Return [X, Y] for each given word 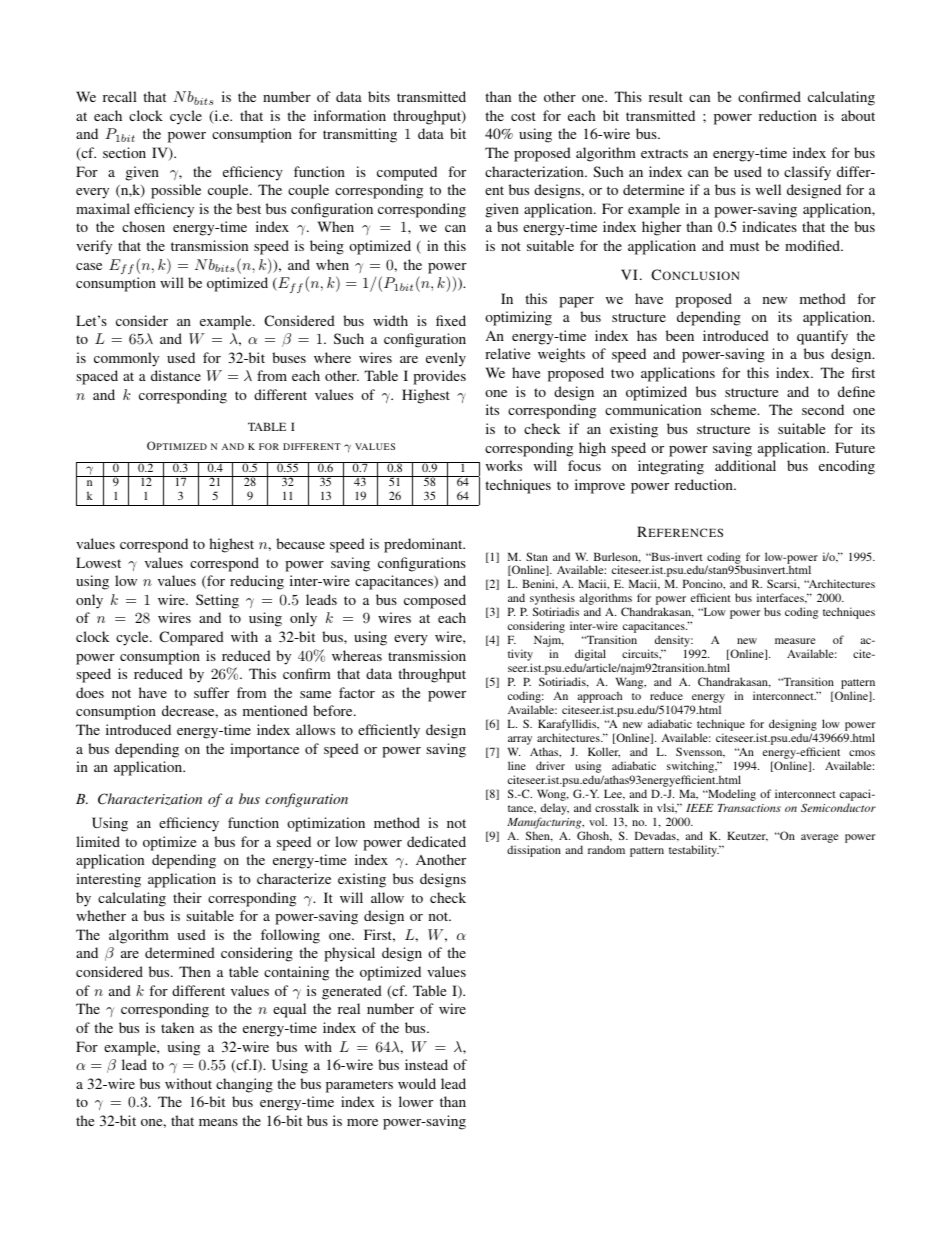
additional [745, 465]
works [504, 465]
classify [807, 173]
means [218, 1122]
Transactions [749, 808]
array [520, 742]
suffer [211, 692]
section [124, 152]
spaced [97, 377]
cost [523, 116]
